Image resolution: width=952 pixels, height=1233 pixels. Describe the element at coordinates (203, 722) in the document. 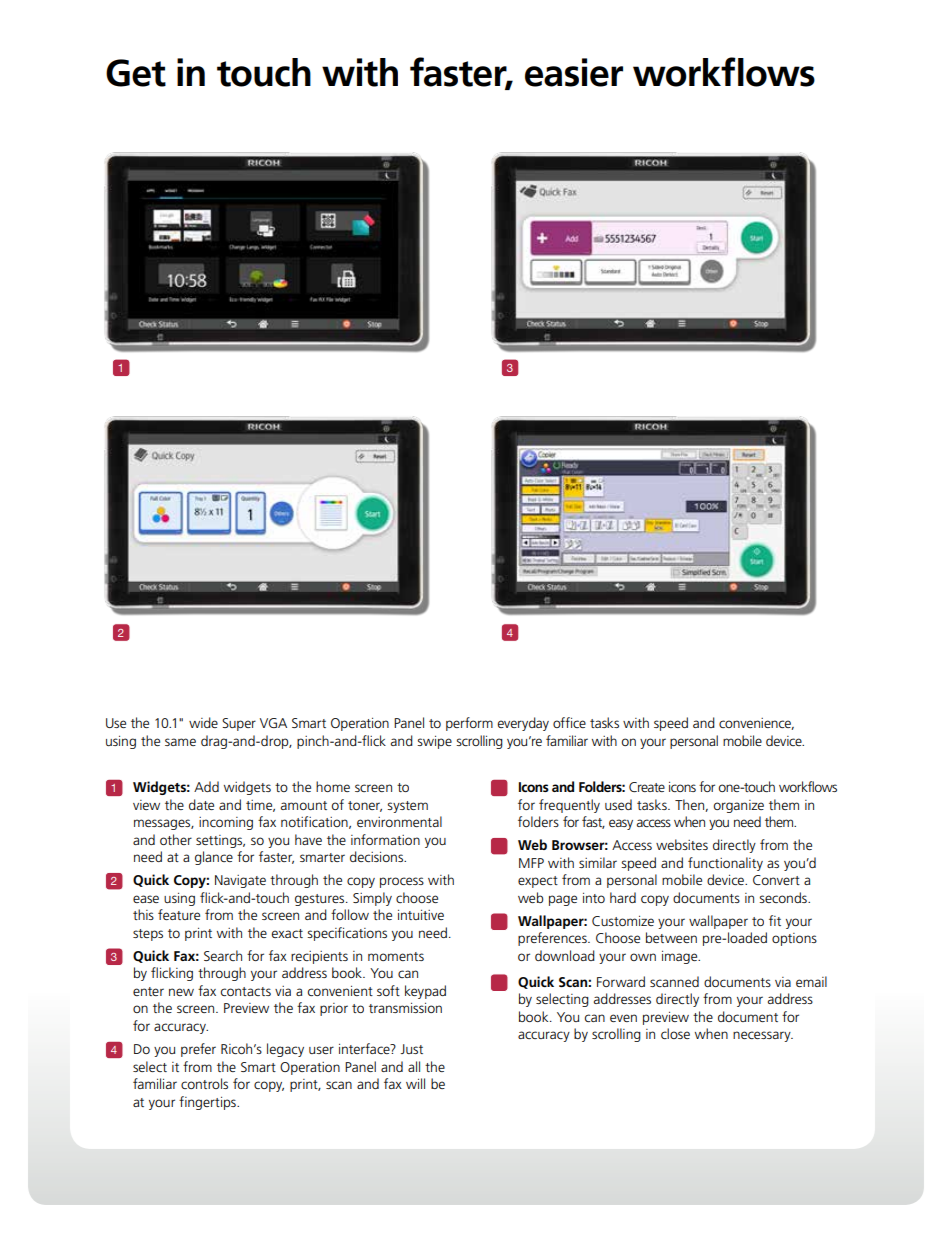

I see `wide` at that location.
